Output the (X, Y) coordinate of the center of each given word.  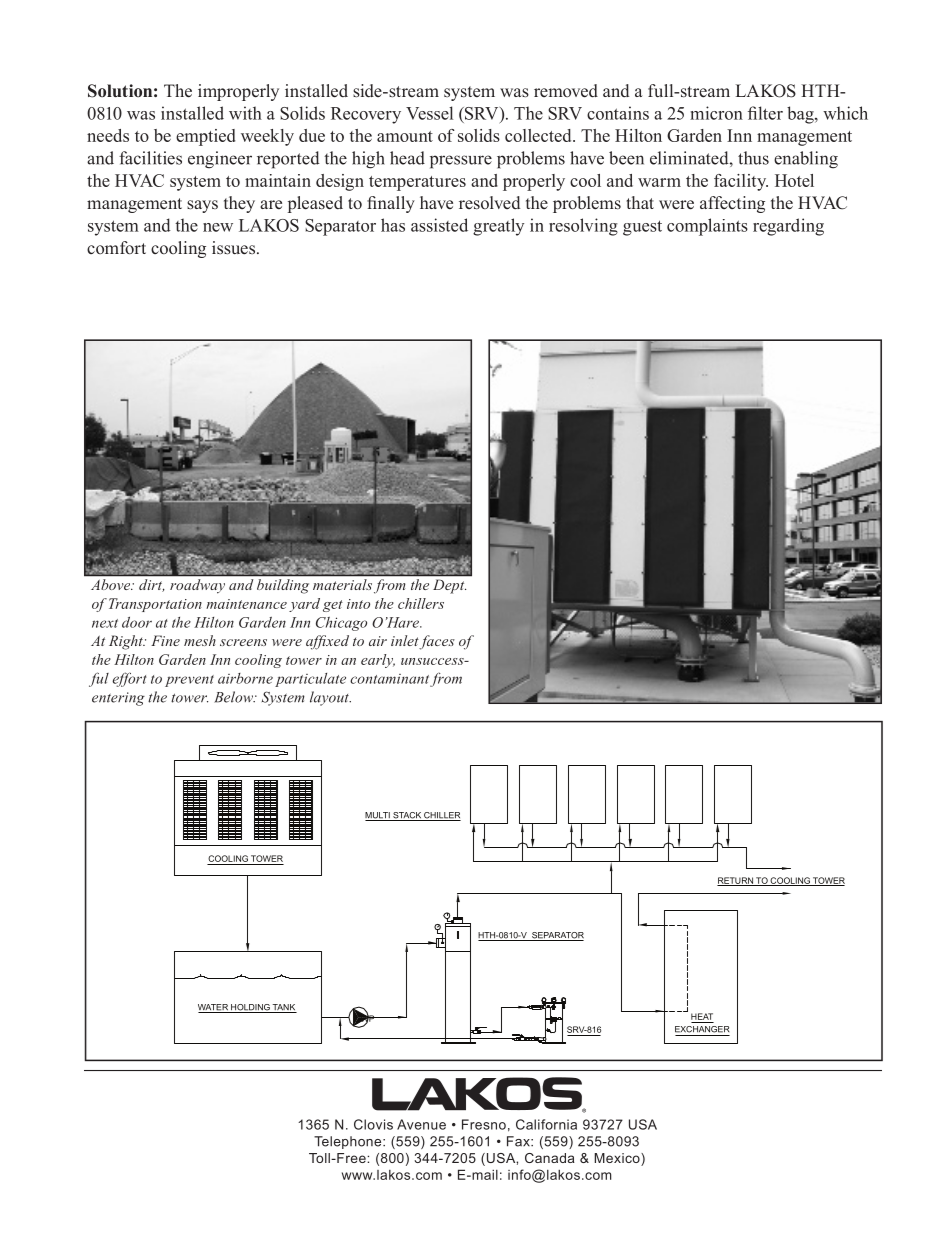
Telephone (349, 1142)
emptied (205, 137)
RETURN (736, 881)
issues (235, 248)
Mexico (618, 1159)
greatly (498, 227)
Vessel (429, 113)
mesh (200, 640)
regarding (788, 227)
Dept (449, 586)
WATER (214, 1008)
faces (437, 642)
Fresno (484, 1124)
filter (765, 113)
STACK (407, 816)
